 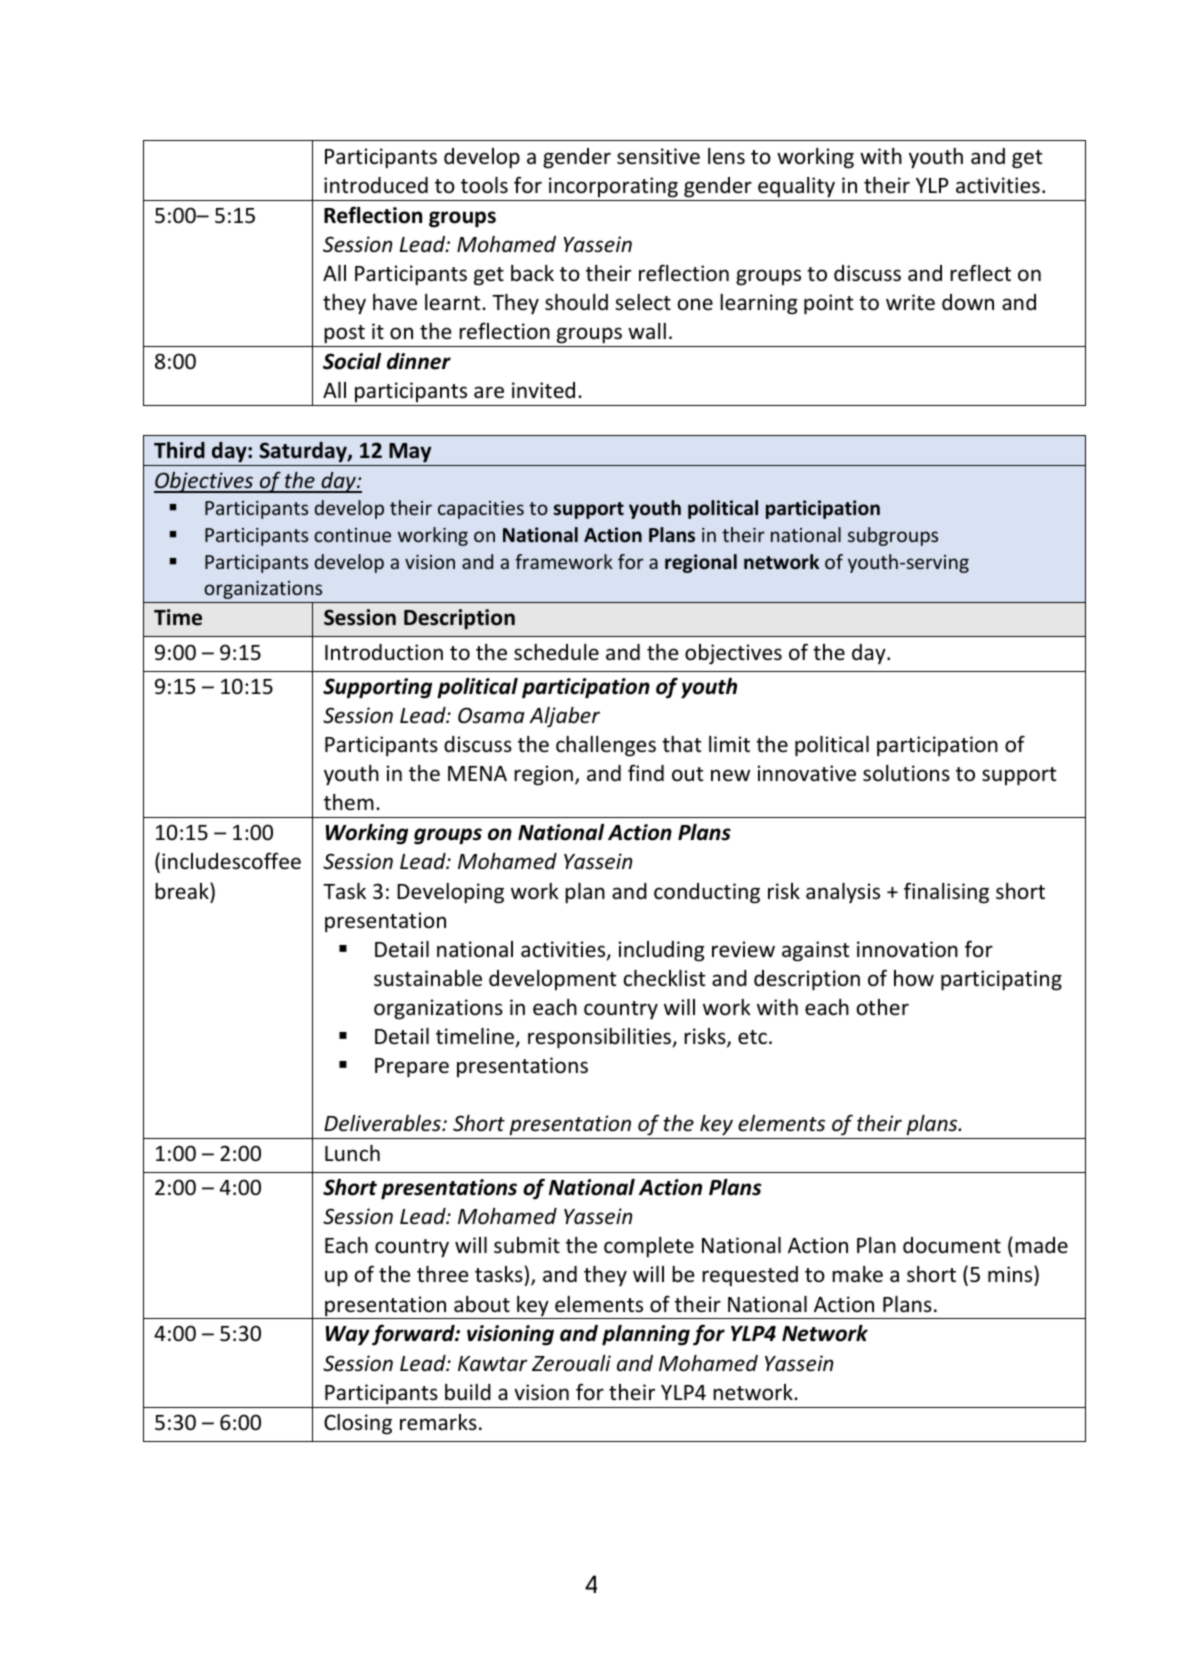 What do you see at coordinates (376, 185) in the screenshot?
I see `introduced` at bounding box center [376, 185].
